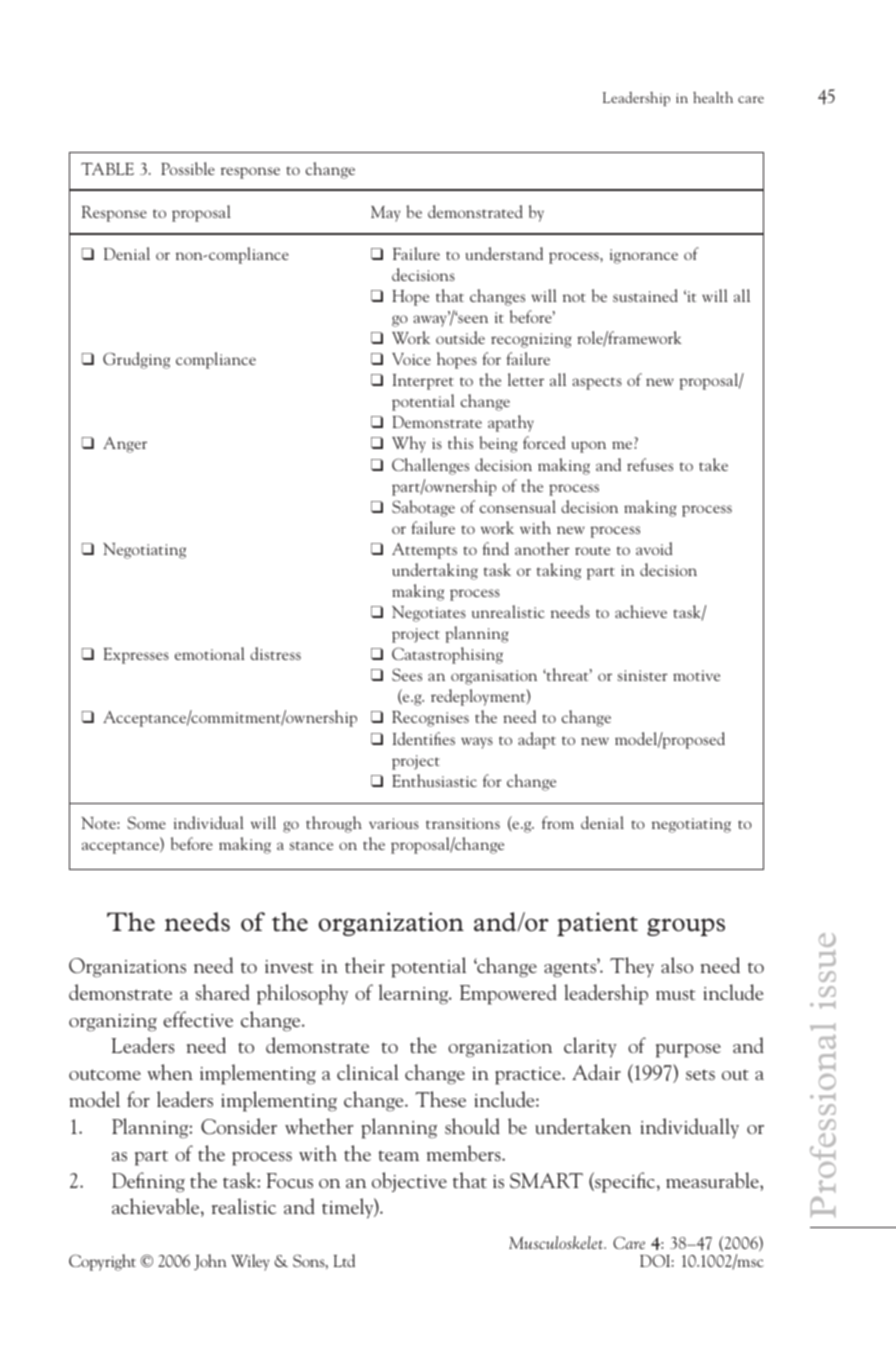  What do you see at coordinates (597, 383) in the page?
I see `aspects` at bounding box center [597, 383].
